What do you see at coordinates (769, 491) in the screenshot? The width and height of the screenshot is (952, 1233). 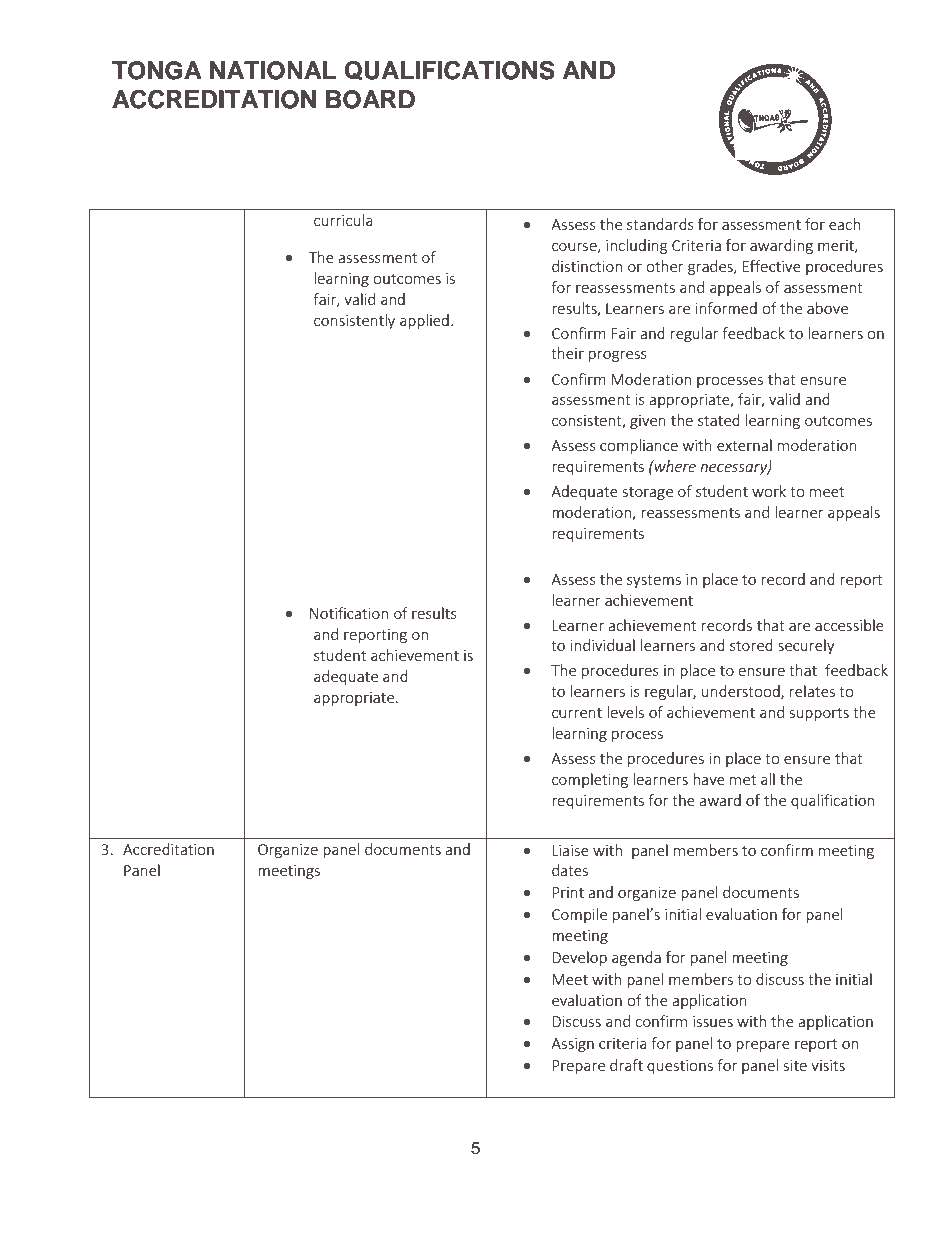 I see `work` at bounding box center [769, 491].
